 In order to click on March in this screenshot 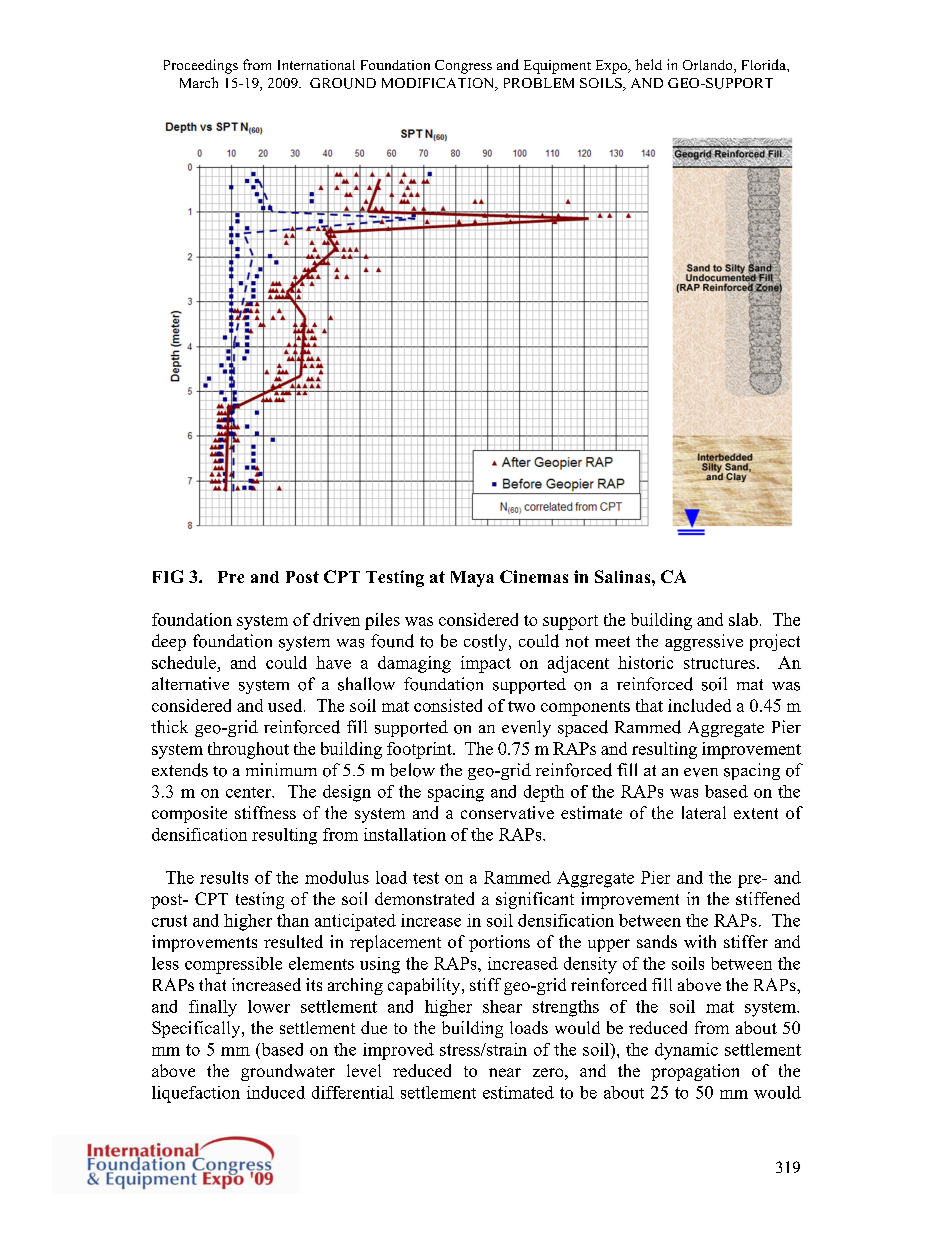, I will do `click(199, 82)`.
